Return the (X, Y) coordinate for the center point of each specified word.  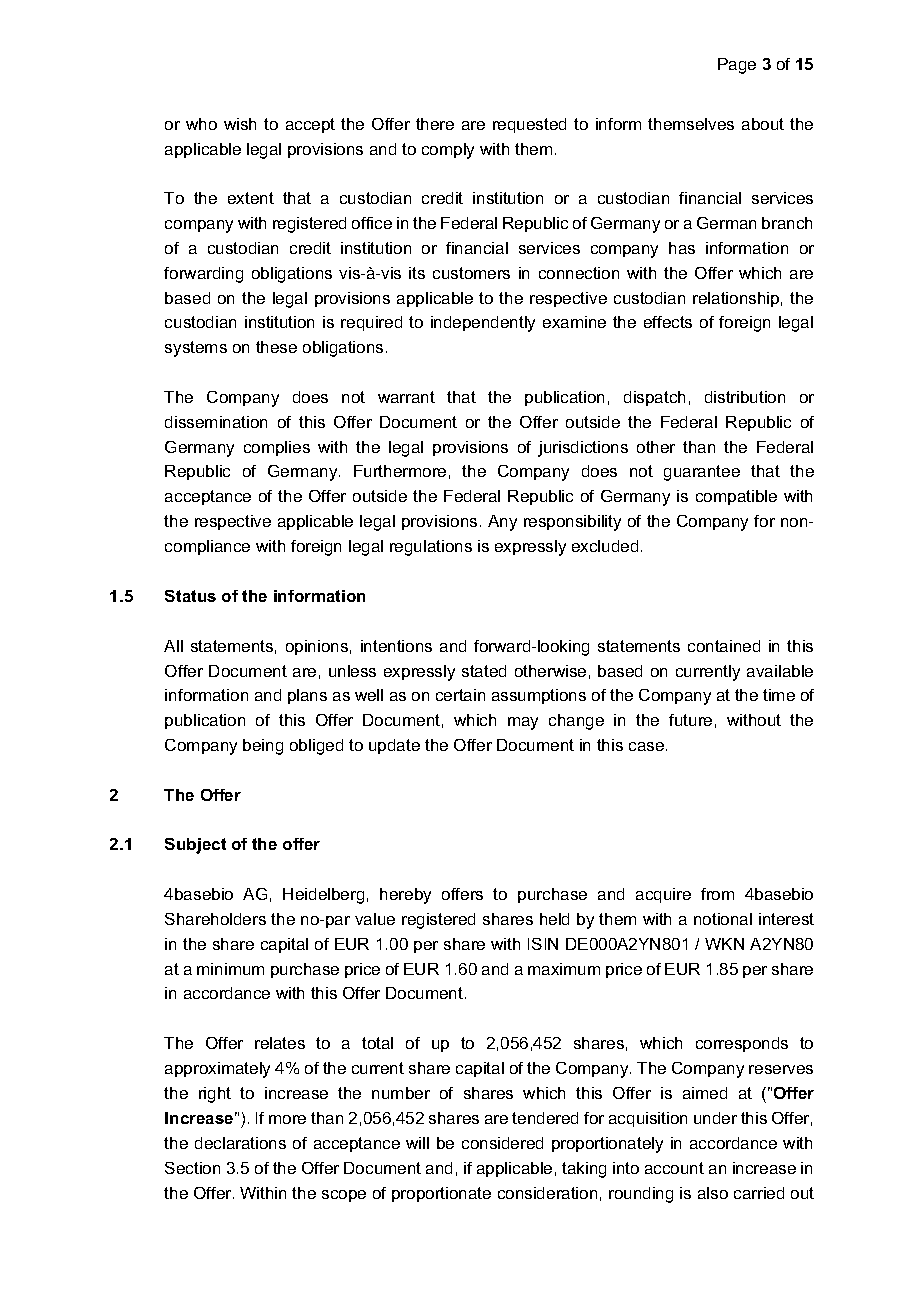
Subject (195, 846)
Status (190, 596)
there (435, 124)
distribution (745, 397)
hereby (405, 896)
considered (502, 1143)
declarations (240, 1143)
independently (483, 324)
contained (724, 646)
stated (484, 671)
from (717, 894)
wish (240, 124)
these (276, 347)
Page (737, 66)
